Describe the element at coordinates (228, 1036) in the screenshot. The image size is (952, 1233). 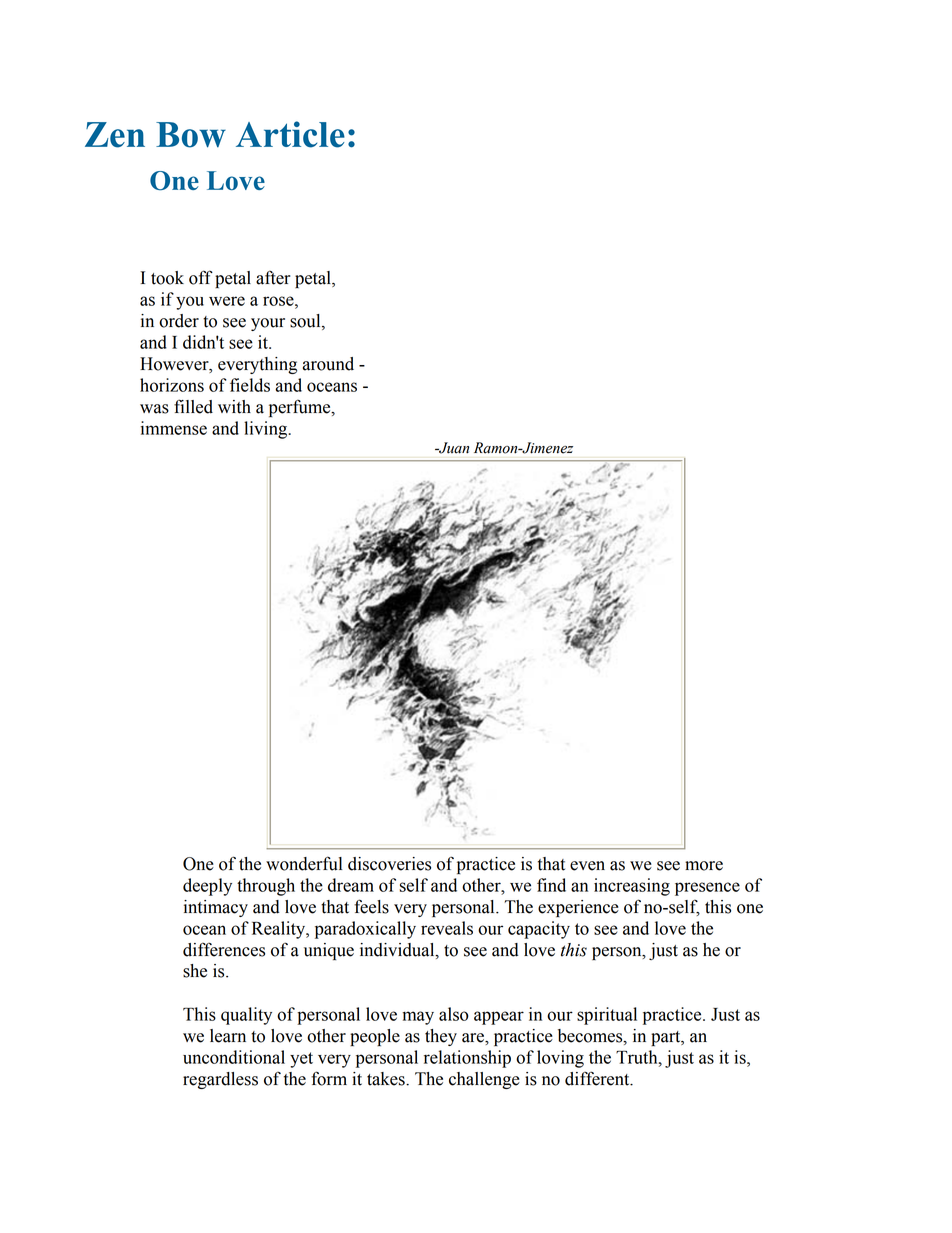
I see `learn` at that location.
